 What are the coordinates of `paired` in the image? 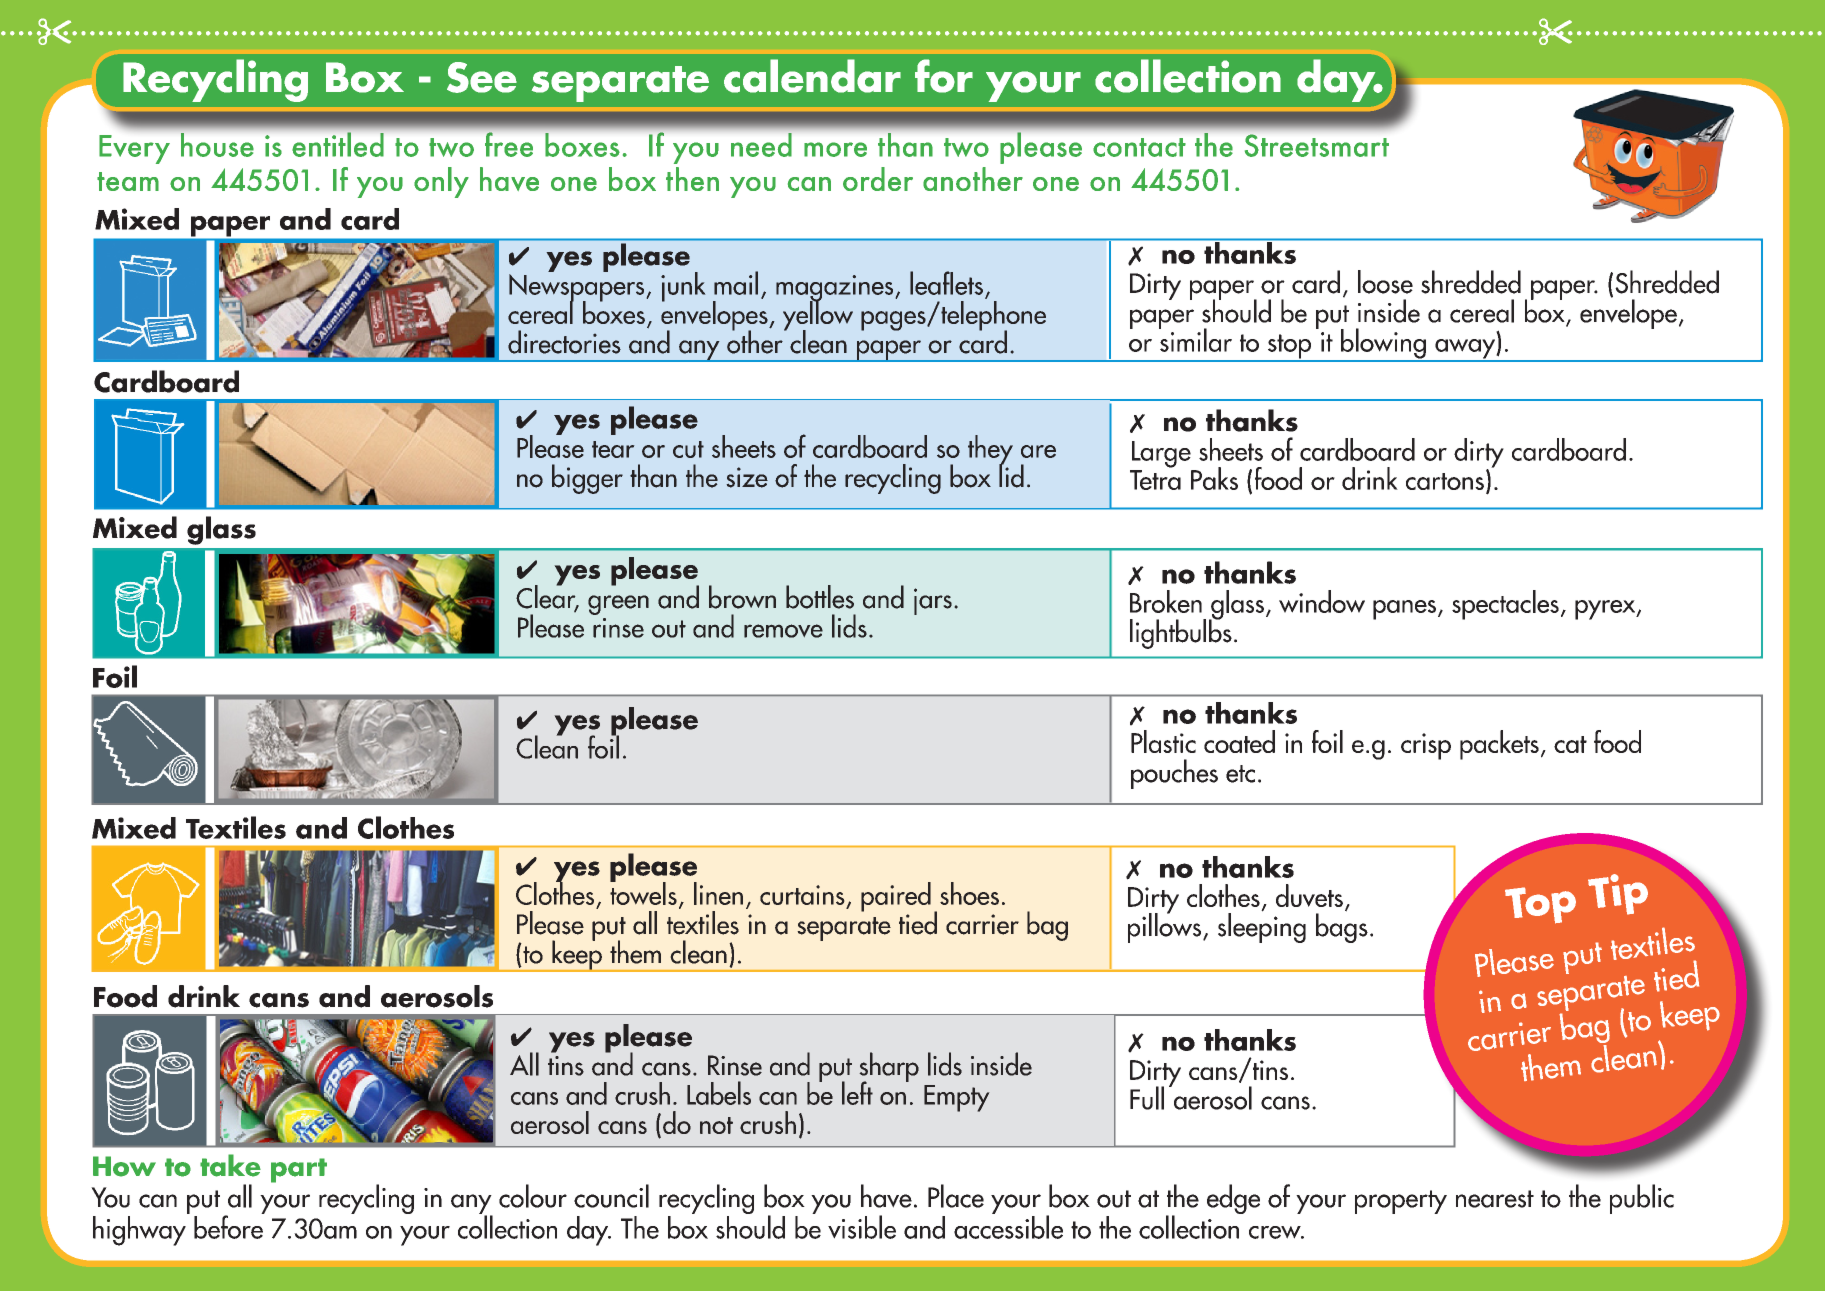 It's located at (896, 897).
